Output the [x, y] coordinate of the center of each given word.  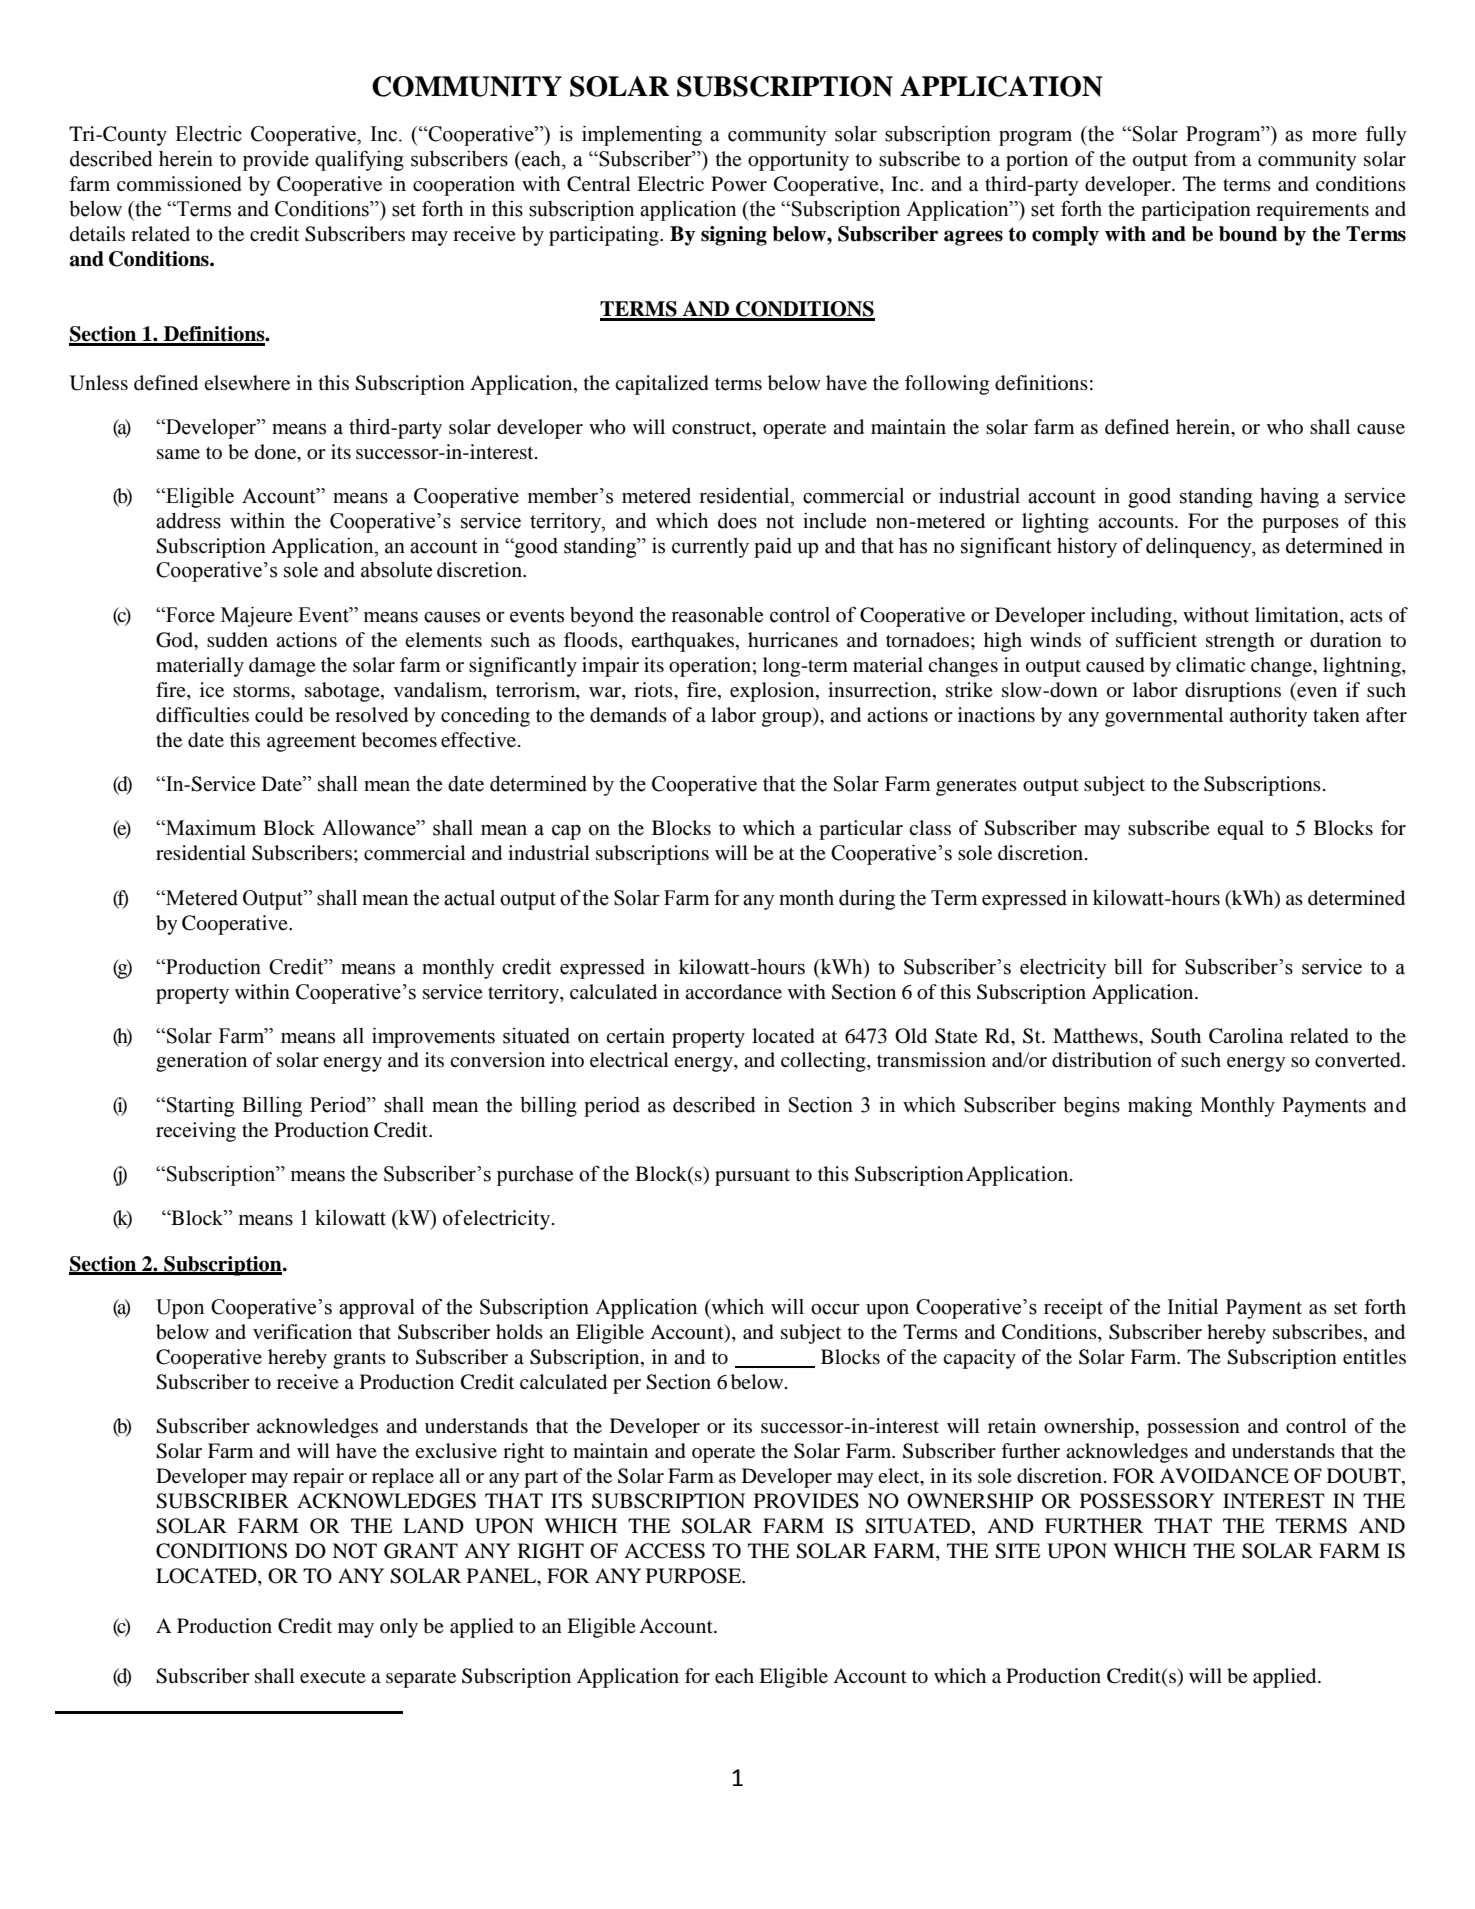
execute [333, 1677]
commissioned [179, 184]
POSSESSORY [1147, 1501]
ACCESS [664, 1551]
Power [739, 184]
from [1215, 159]
